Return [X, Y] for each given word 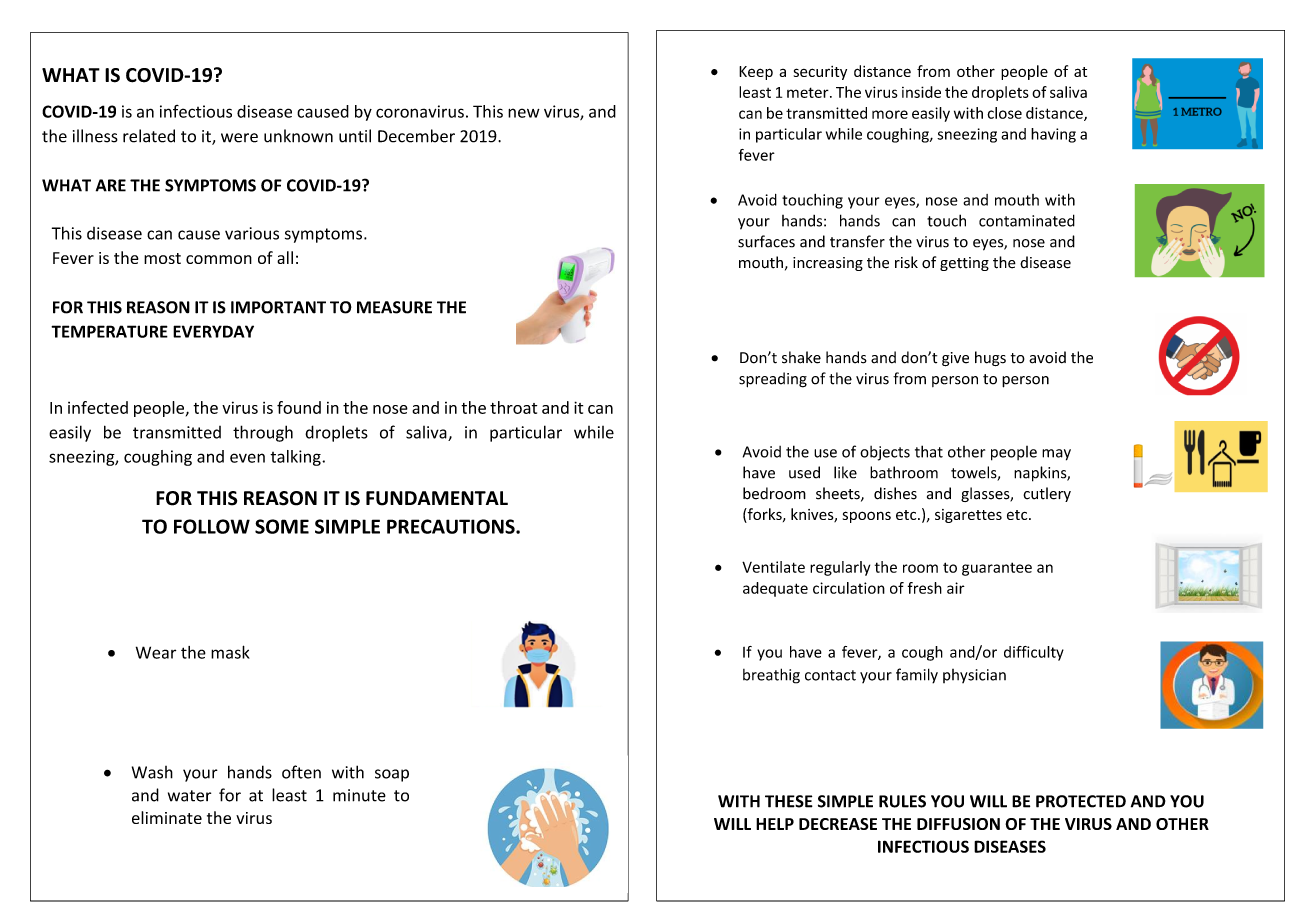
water [189, 796]
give [955, 359]
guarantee [997, 569]
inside [921, 92]
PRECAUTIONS [452, 526]
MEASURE [394, 307]
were [239, 138]
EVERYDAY [213, 331]
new [524, 113]
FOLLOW [212, 526]
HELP [775, 824]
